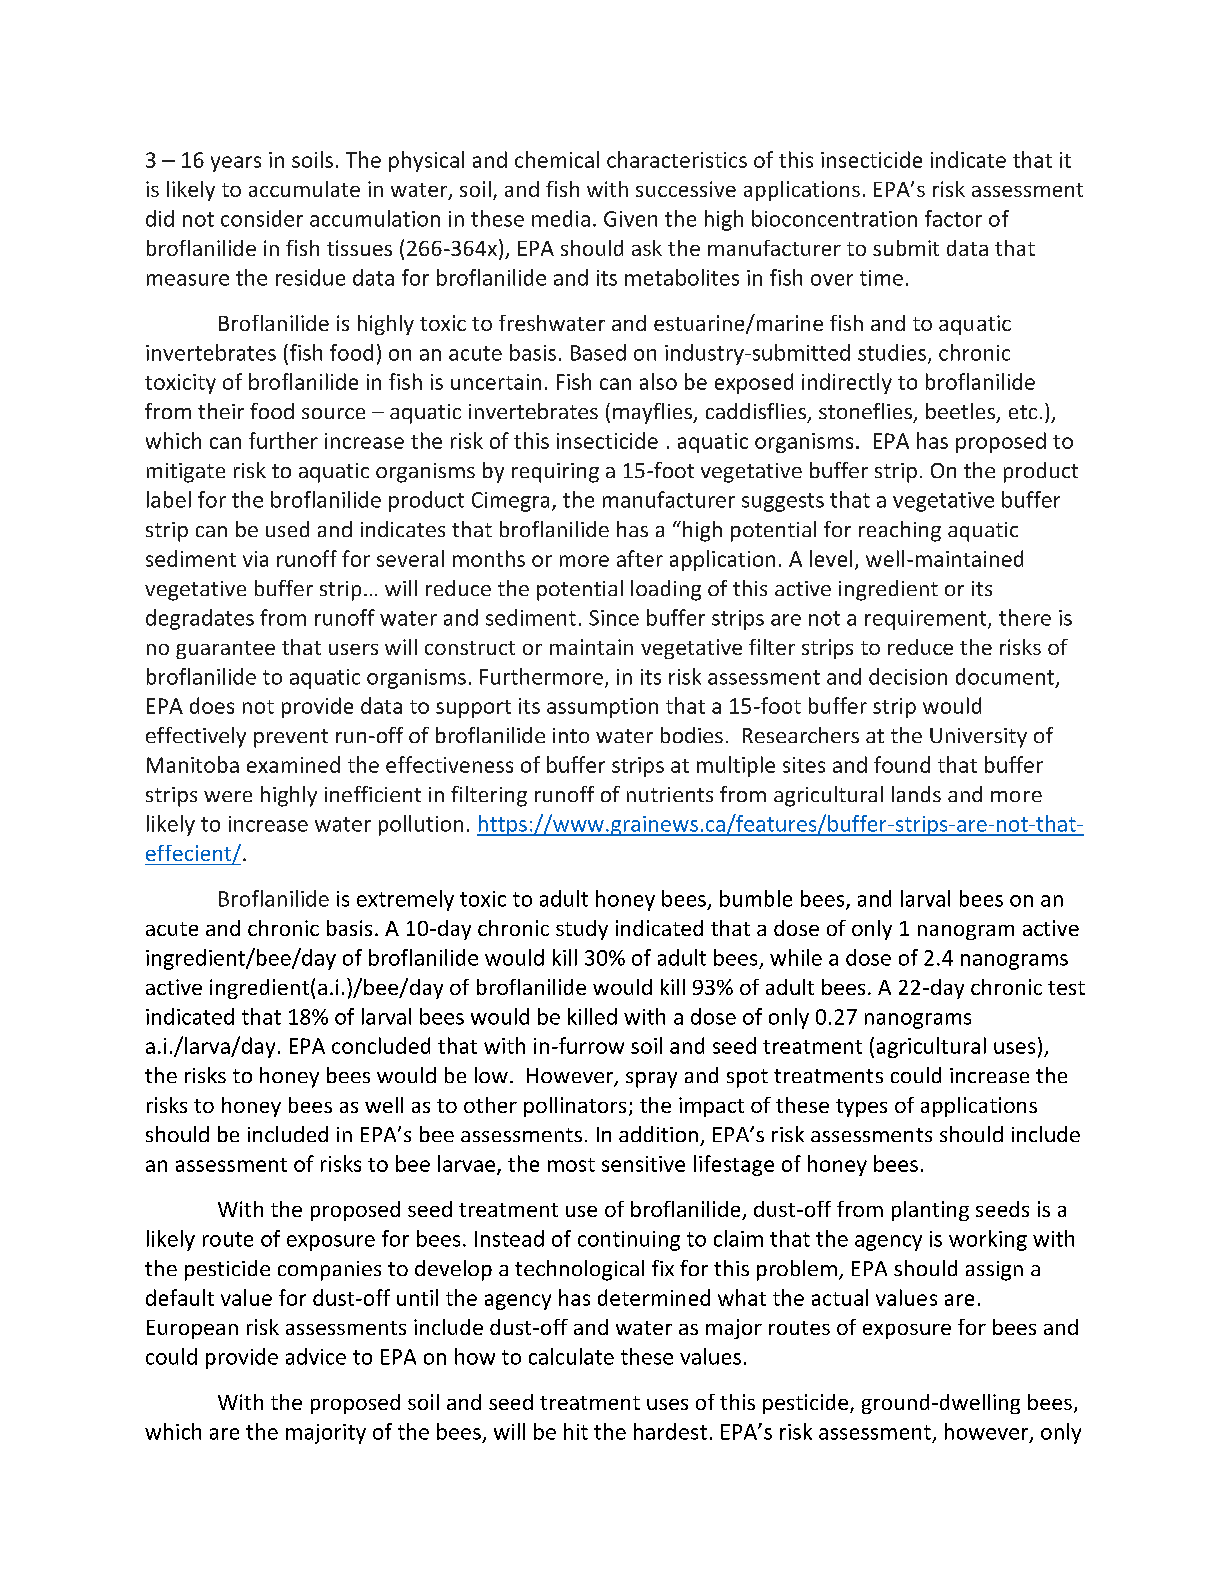  What do you see at coordinates (316, 1356) in the screenshot?
I see `advice` at bounding box center [316, 1356].
